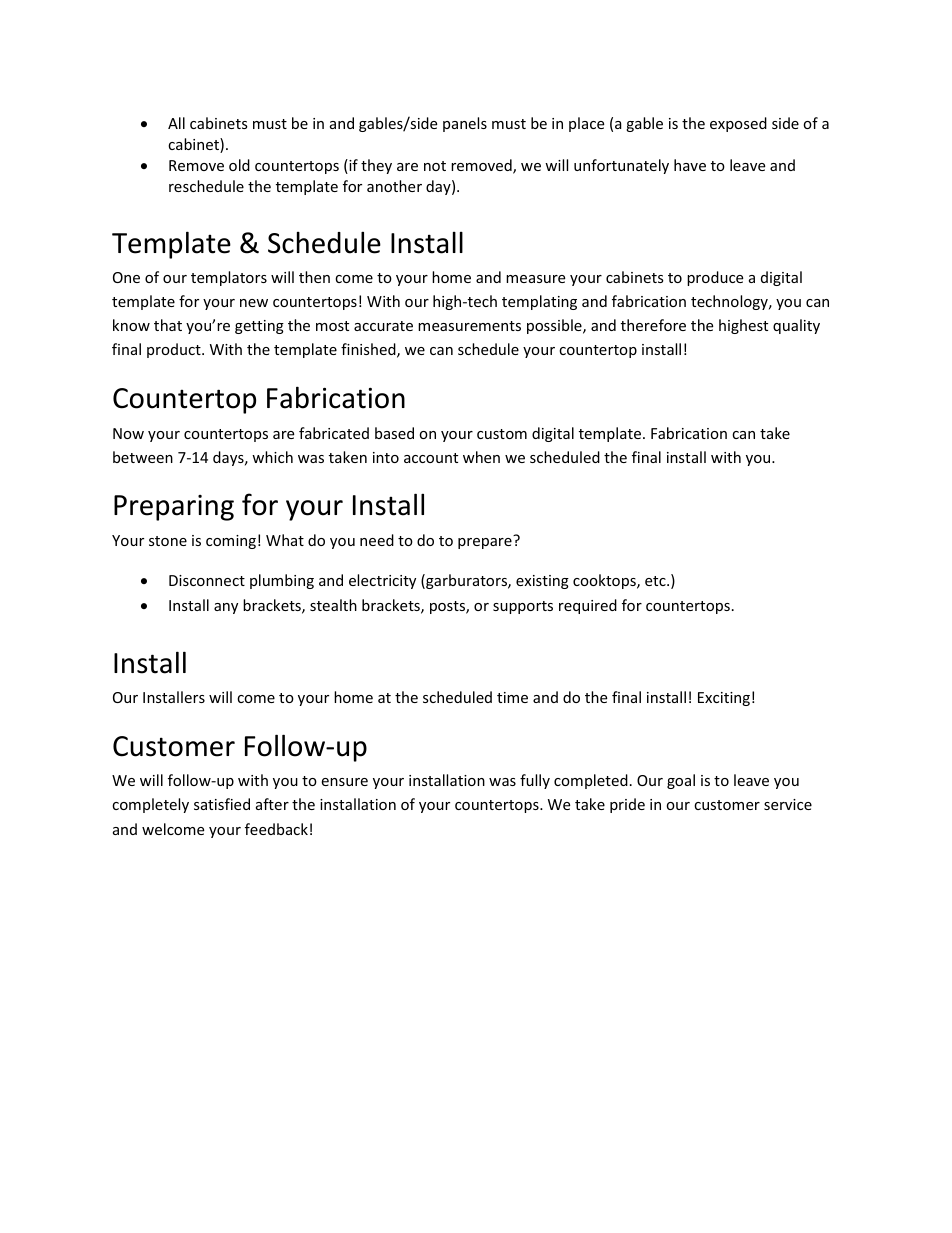 This screenshot has width=952, height=1233. I want to click on have, so click(690, 165).
